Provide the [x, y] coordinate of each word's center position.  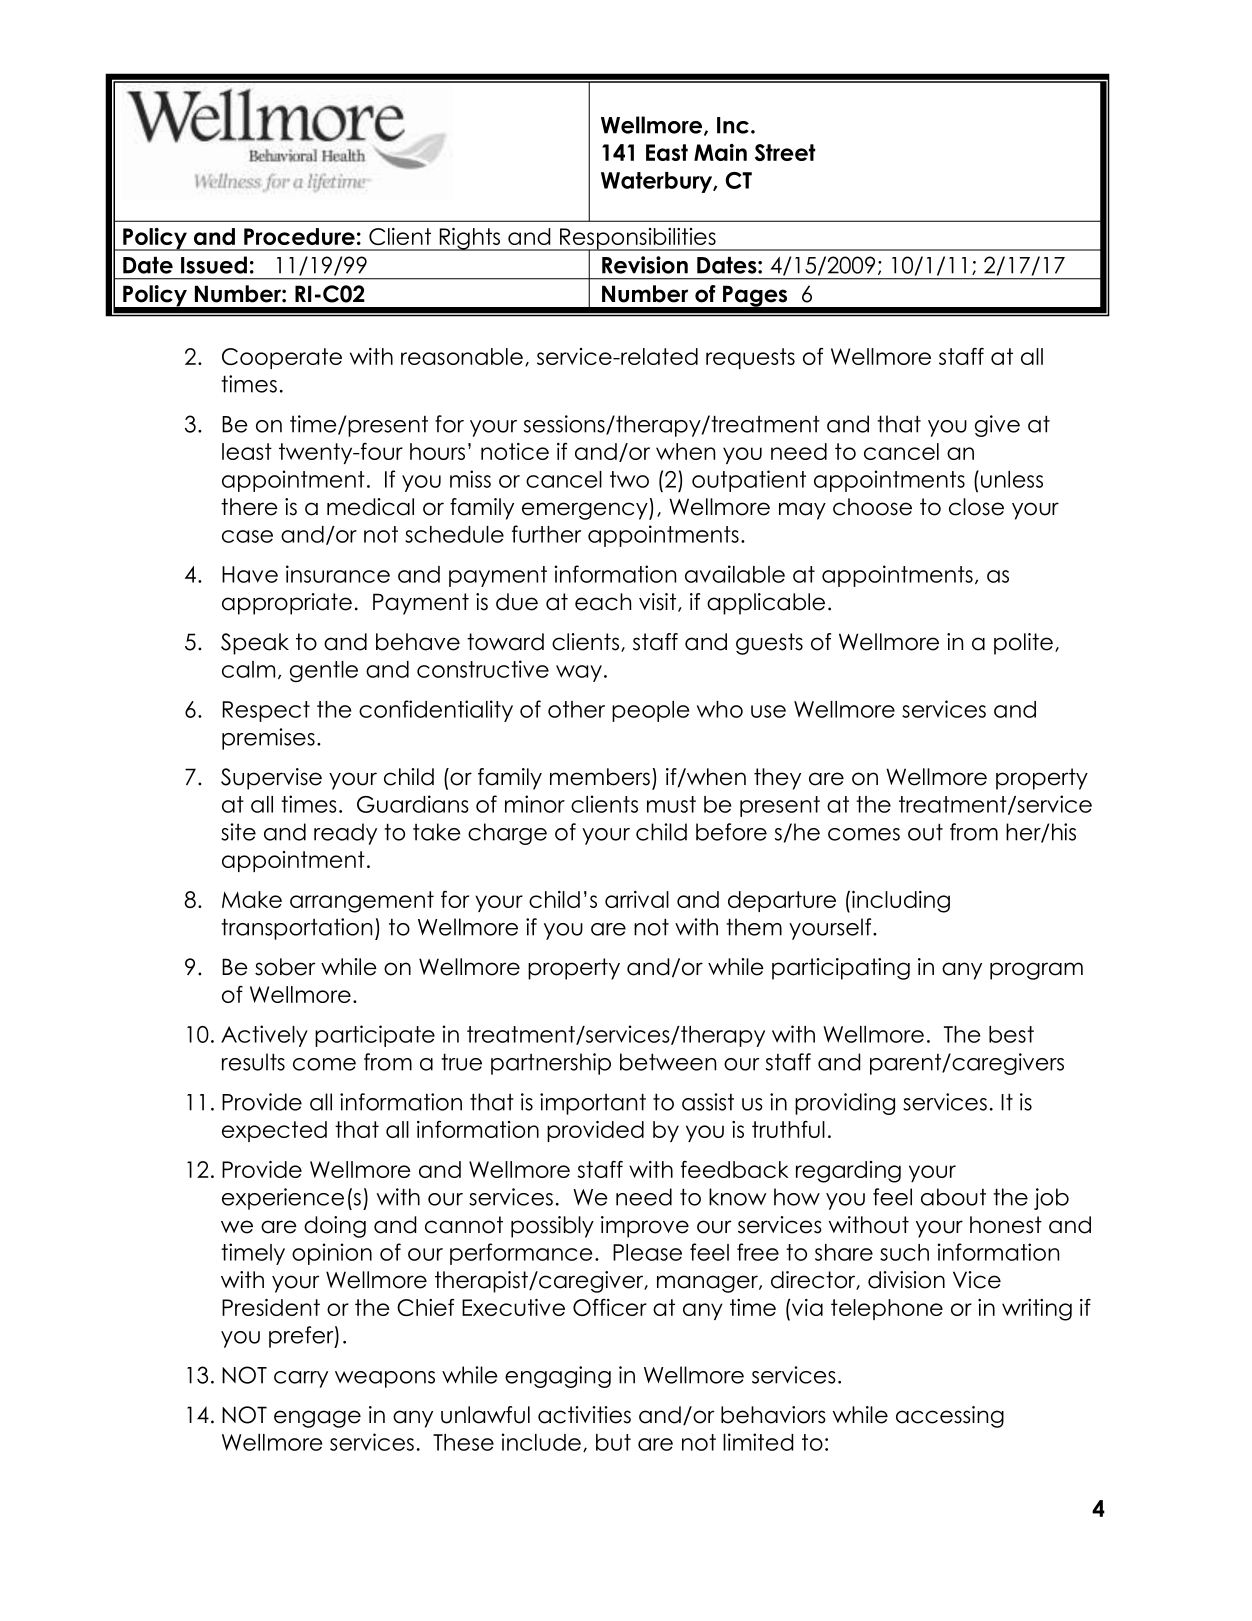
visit [659, 602]
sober [285, 967]
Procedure [299, 236]
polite [1023, 644]
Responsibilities [638, 240]
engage [317, 1419]
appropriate [287, 604]
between [668, 1062]
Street [785, 152]
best [1011, 1034]
